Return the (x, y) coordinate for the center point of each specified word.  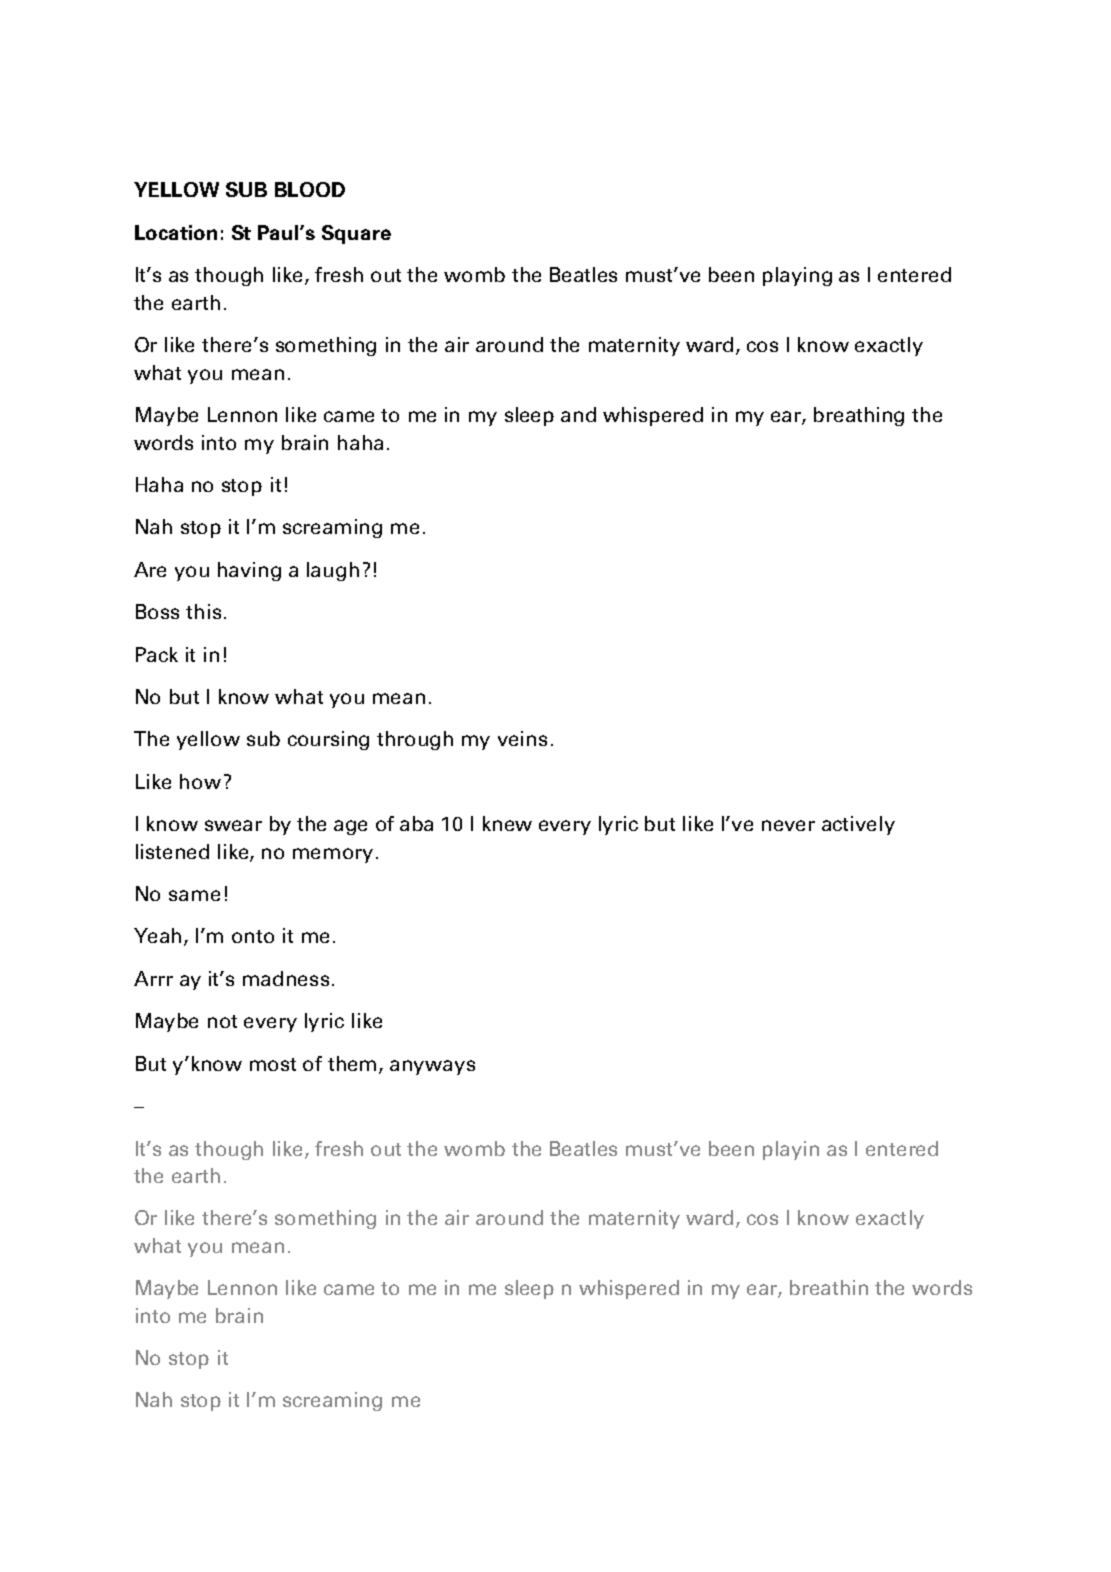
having (249, 571)
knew (507, 823)
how (200, 781)
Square (356, 234)
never (788, 825)
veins (522, 738)
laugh (333, 571)
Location (176, 232)
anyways (432, 1067)
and (578, 414)
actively (858, 825)
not (222, 1021)
